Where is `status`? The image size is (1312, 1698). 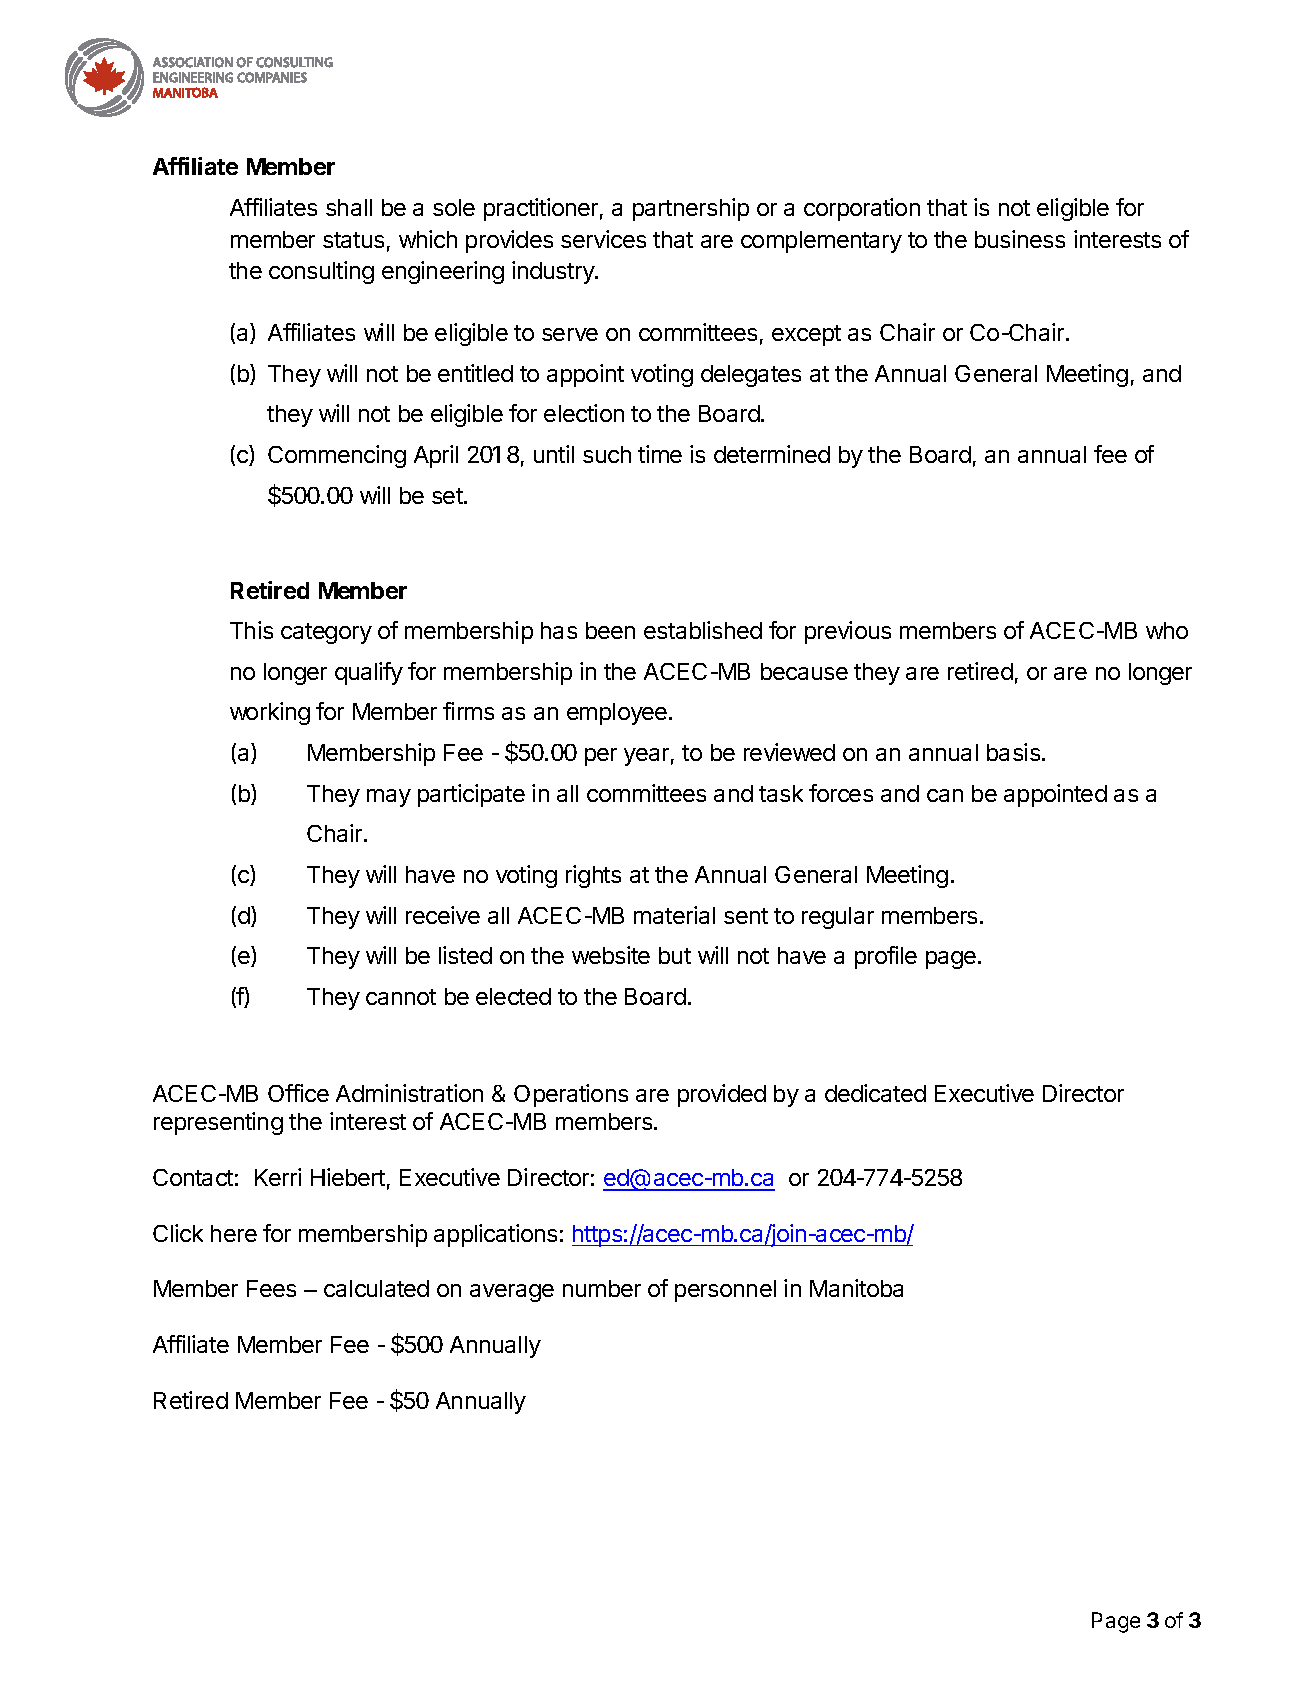 status is located at coordinates (353, 240).
